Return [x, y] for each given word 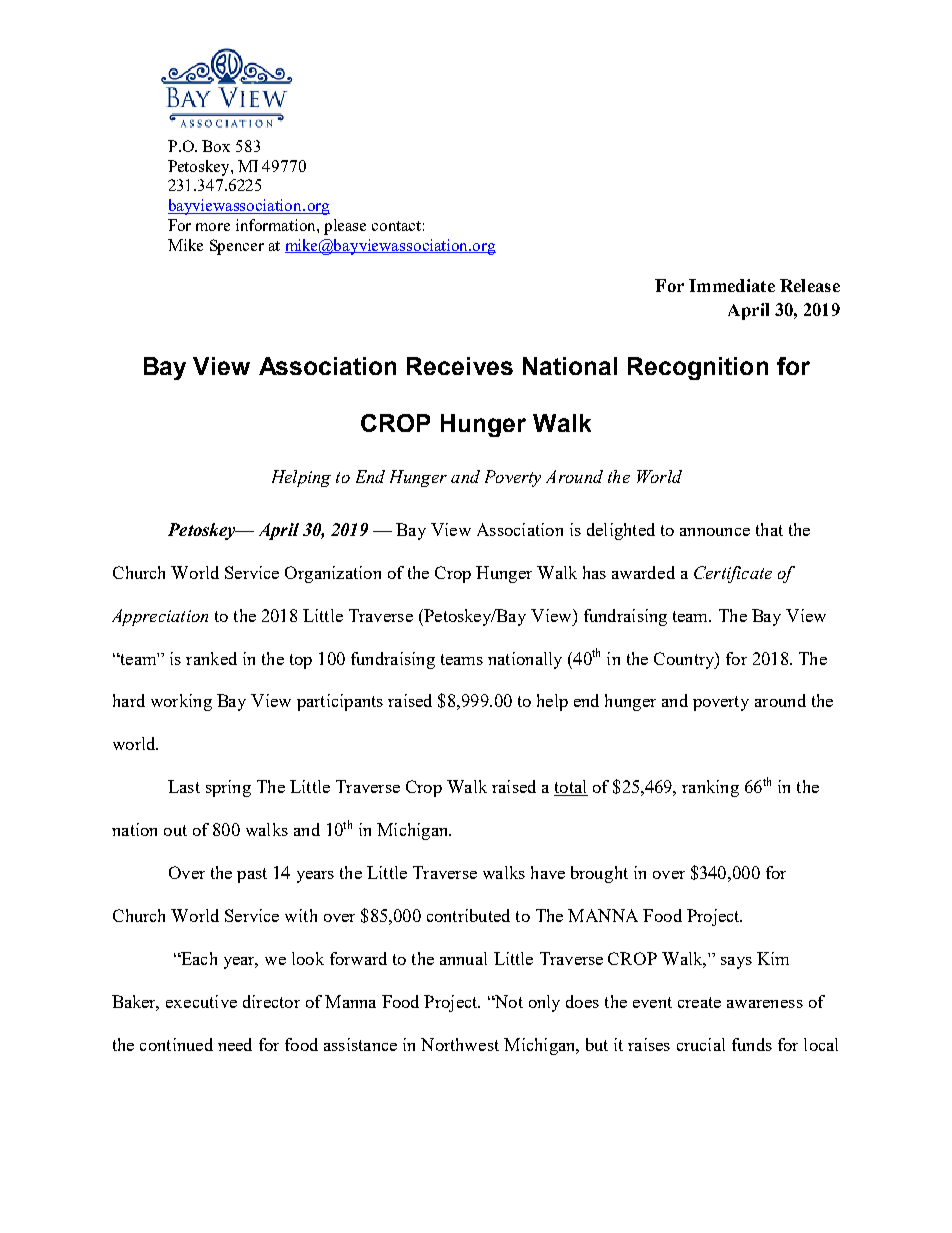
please [345, 227]
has [594, 572]
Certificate [733, 574]
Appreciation [160, 617]
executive [201, 1001]
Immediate [732, 285]
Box [216, 146]
